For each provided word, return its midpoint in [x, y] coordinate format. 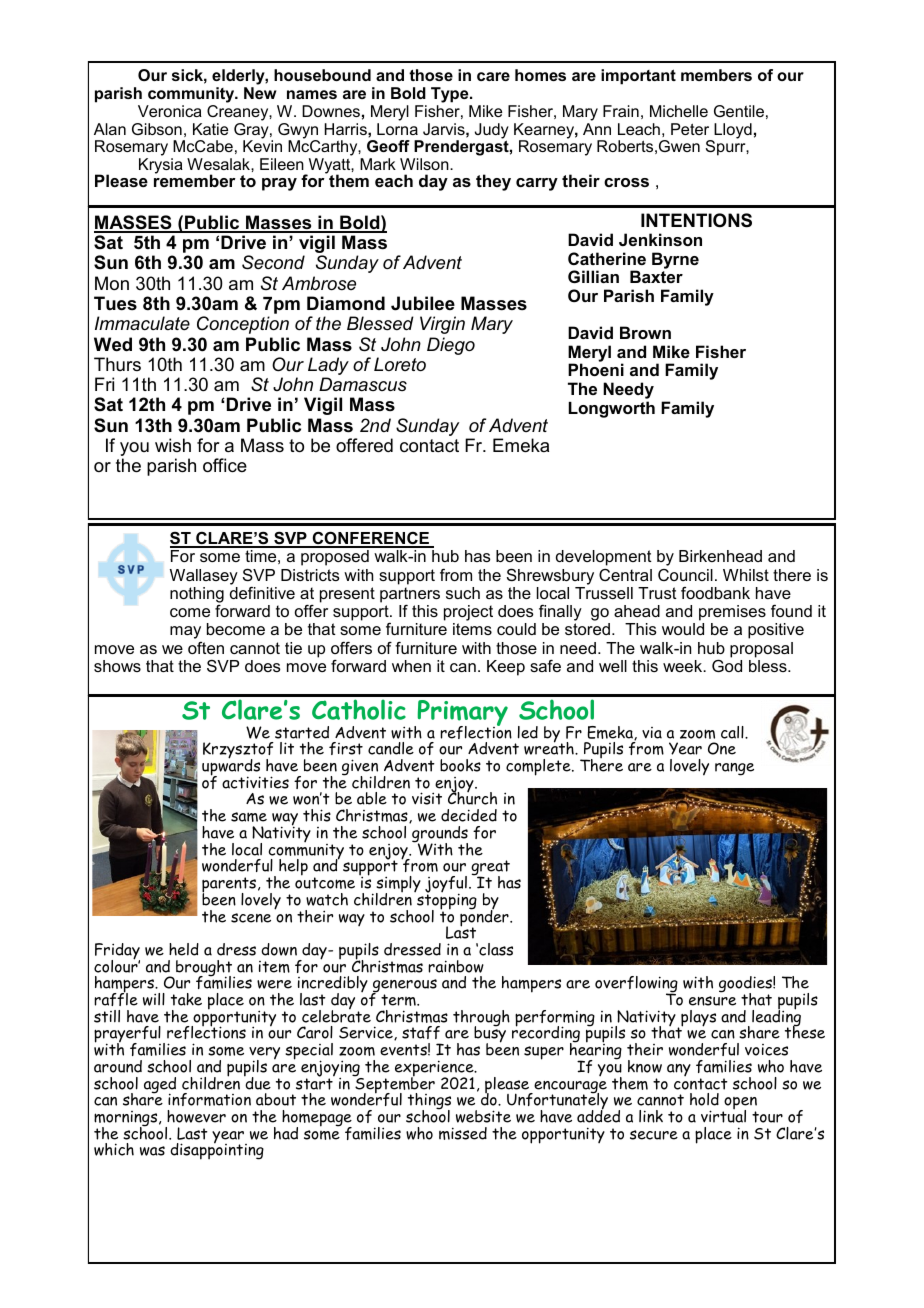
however [196, 1116]
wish [173, 445]
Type [451, 95]
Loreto [400, 364]
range [734, 769]
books [460, 765]
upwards [231, 767]
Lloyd [732, 132]
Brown [645, 332]
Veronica [170, 111]
